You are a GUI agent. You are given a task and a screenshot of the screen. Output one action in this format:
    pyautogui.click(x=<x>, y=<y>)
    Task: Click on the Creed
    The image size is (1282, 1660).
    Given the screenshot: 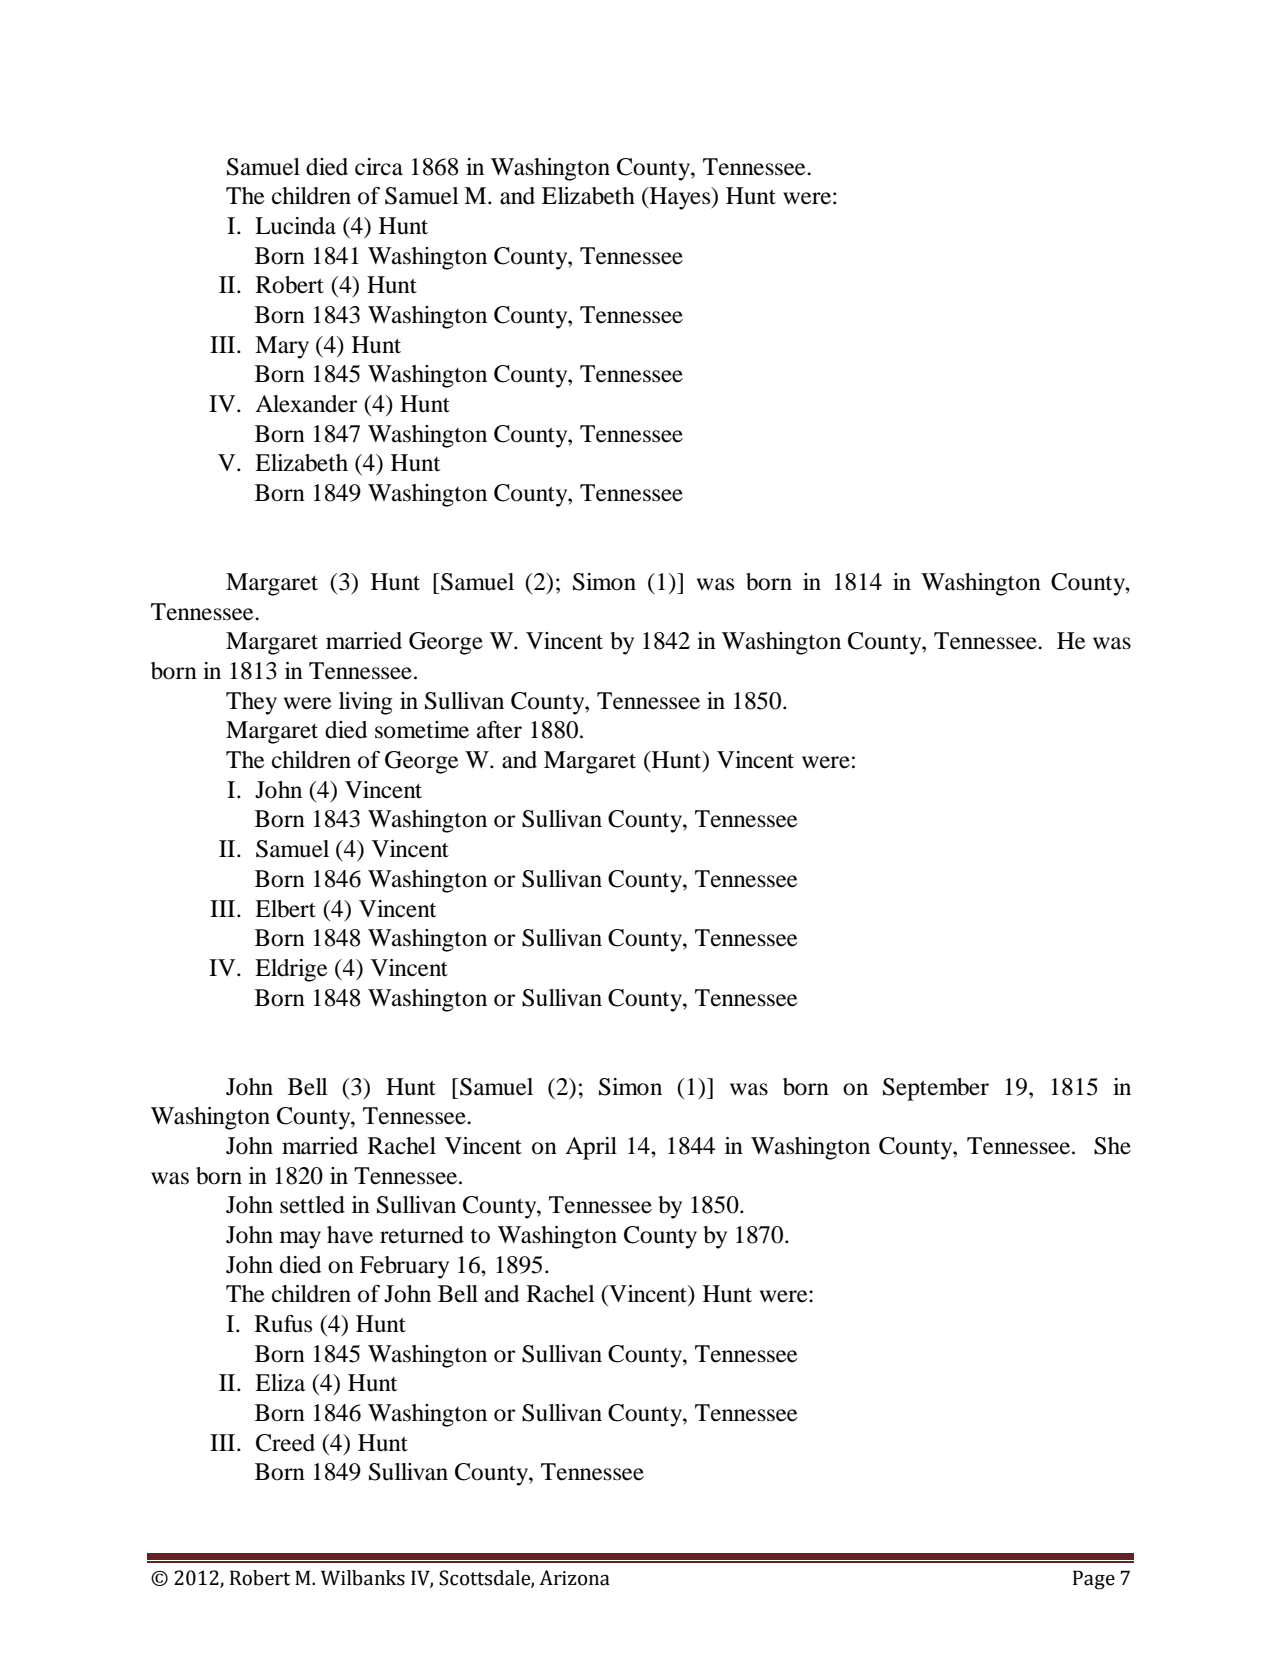 What is the action you would take?
    pyautogui.click(x=285, y=1443)
